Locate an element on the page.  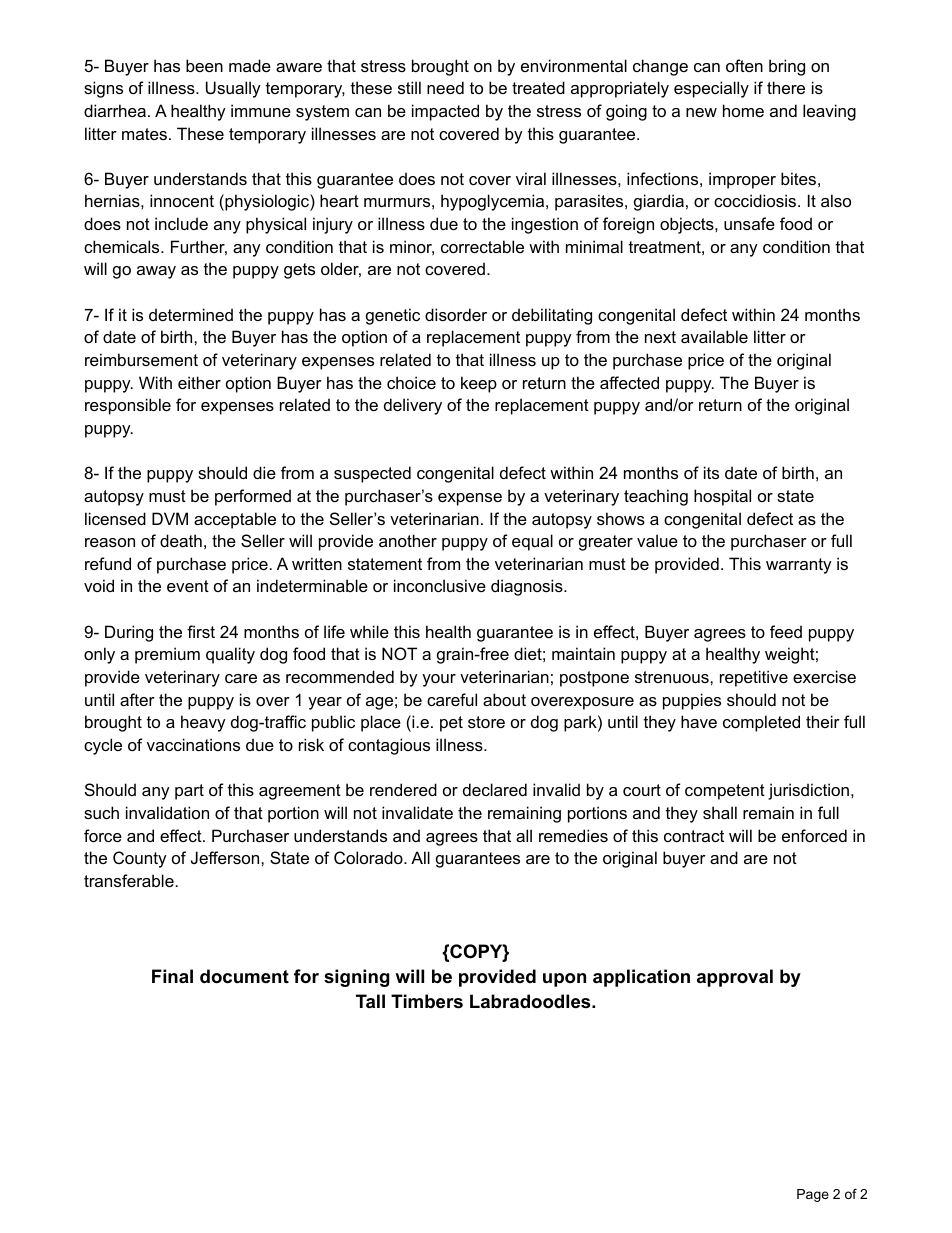
need is located at coordinates (445, 87).
